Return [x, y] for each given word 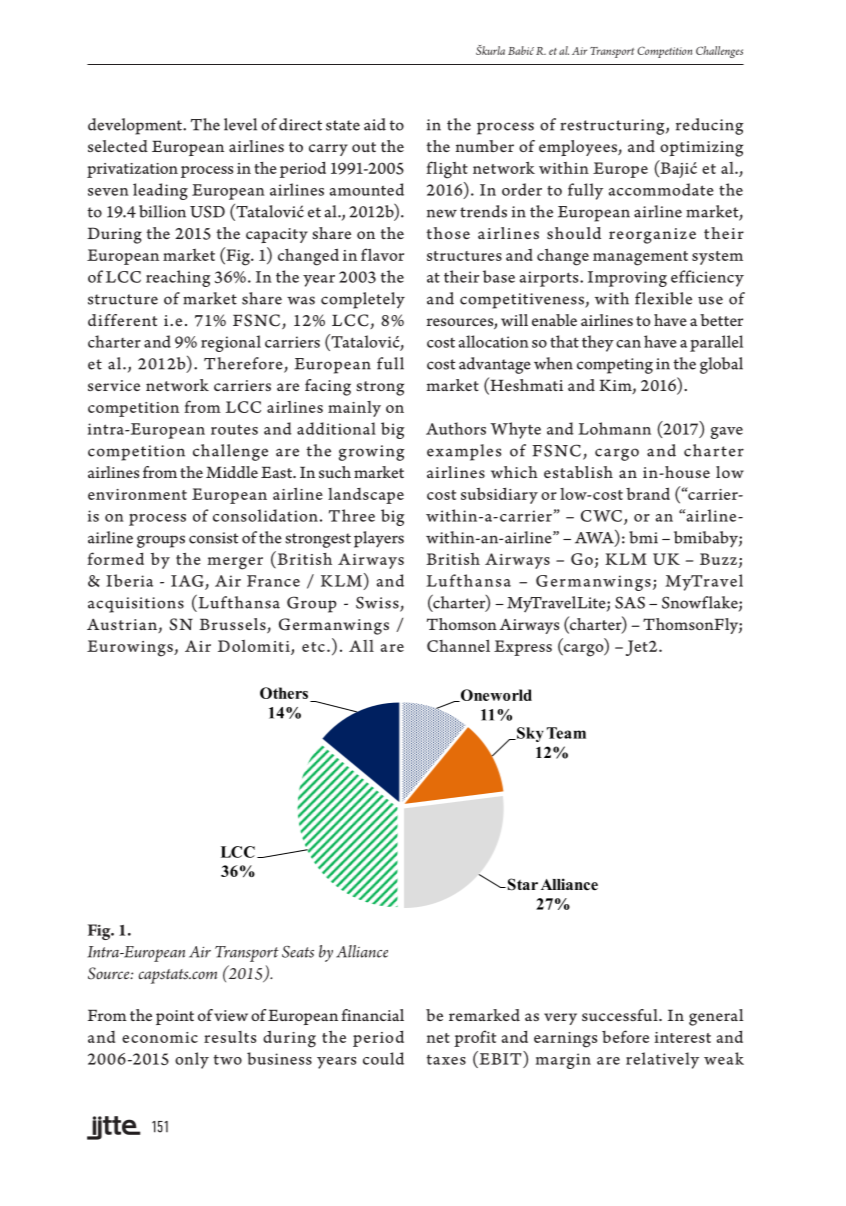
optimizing [701, 149]
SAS [630, 602]
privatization [132, 170]
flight [447, 170]
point [175, 1017]
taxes [446, 1060]
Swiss [378, 603]
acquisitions [136, 605]
